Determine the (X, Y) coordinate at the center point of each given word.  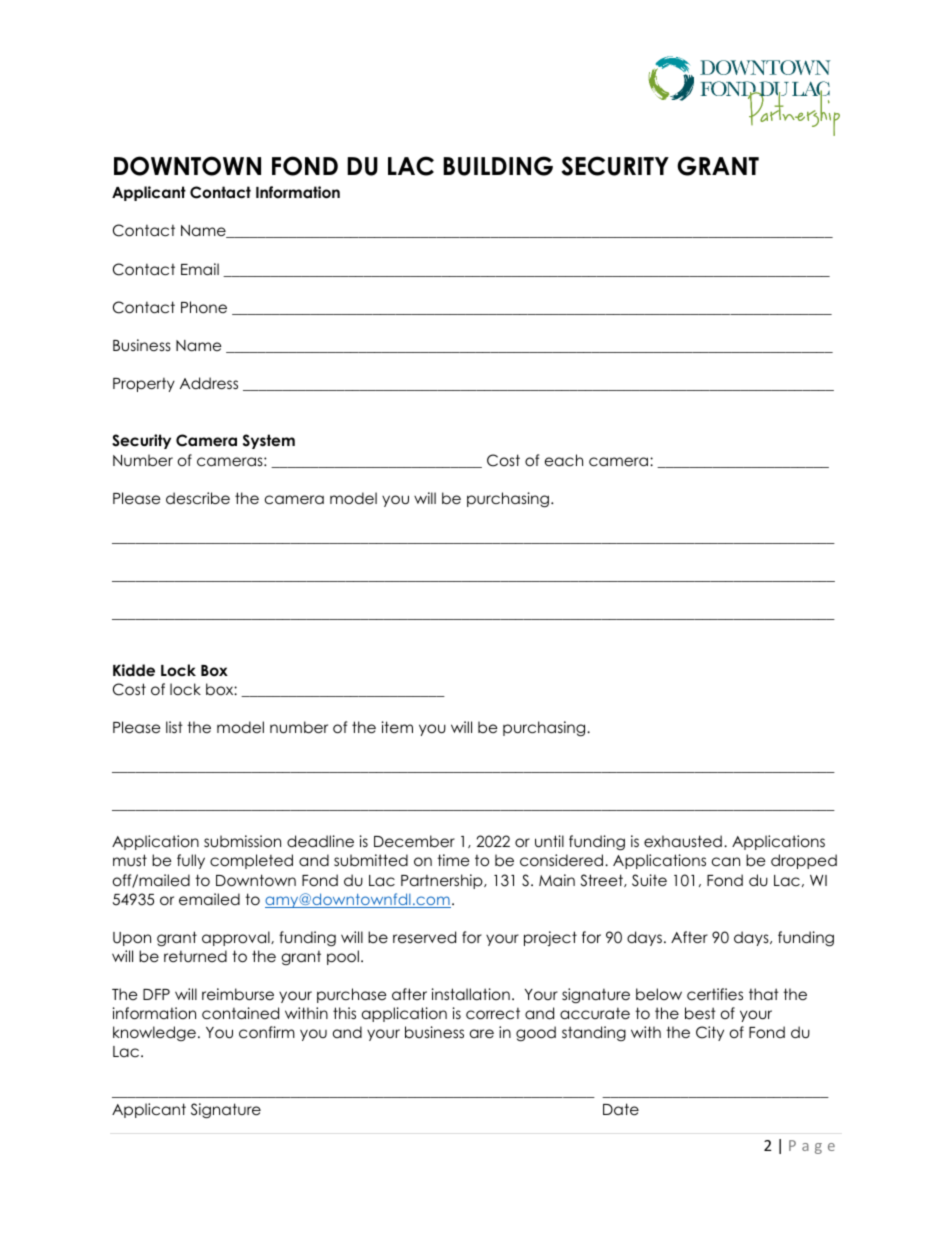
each (564, 460)
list (174, 727)
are (482, 1034)
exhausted (683, 841)
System (269, 441)
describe (198, 498)
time (453, 860)
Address (209, 383)
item (397, 727)
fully (191, 861)
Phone (204, 307)
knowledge (154, 1033)
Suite (649, 880)
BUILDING (498, 166)
